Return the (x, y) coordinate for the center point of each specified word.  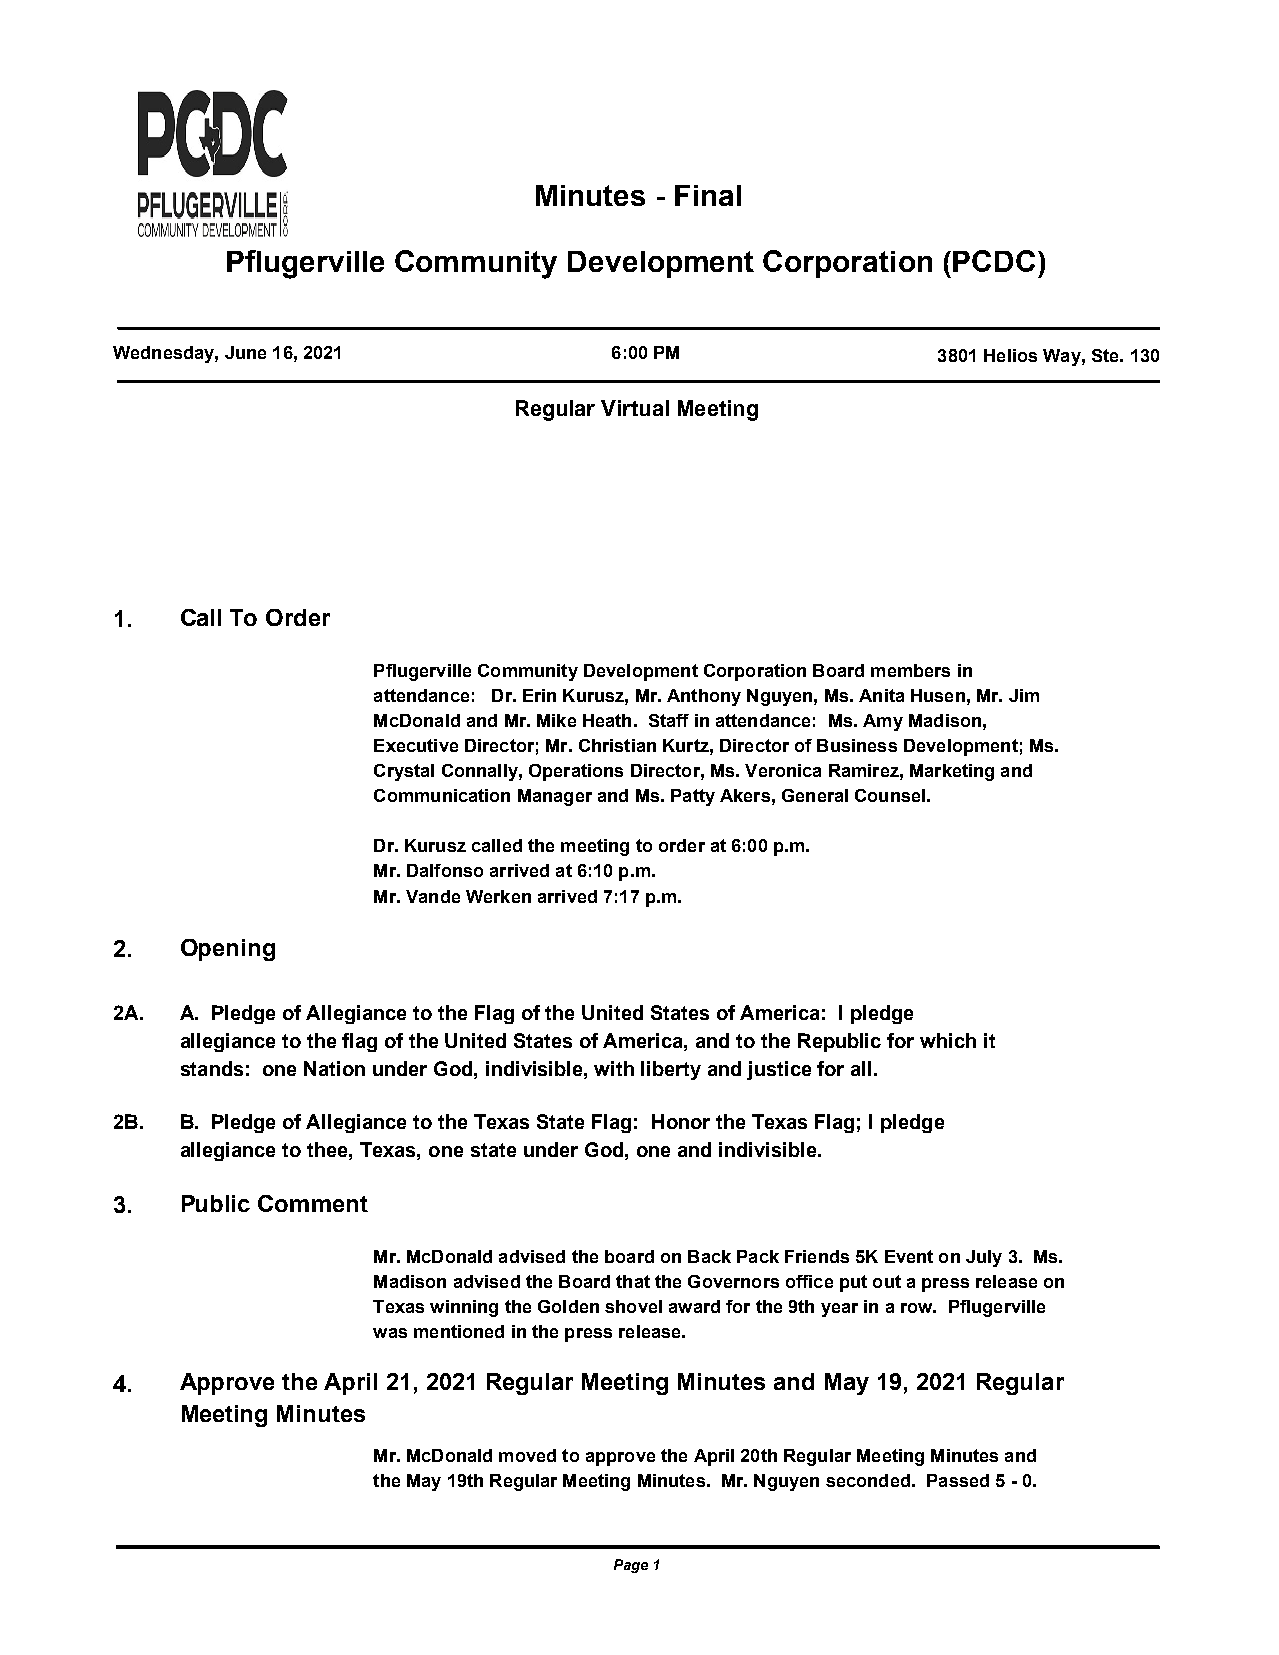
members (910, 670)
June (245, 352)
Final (708, 195)
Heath (607, 720)
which (948, 1040)
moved (527, 1455)
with (614, 1068)
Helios (1010, 355)
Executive (416, 745)
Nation (334, 1068)
